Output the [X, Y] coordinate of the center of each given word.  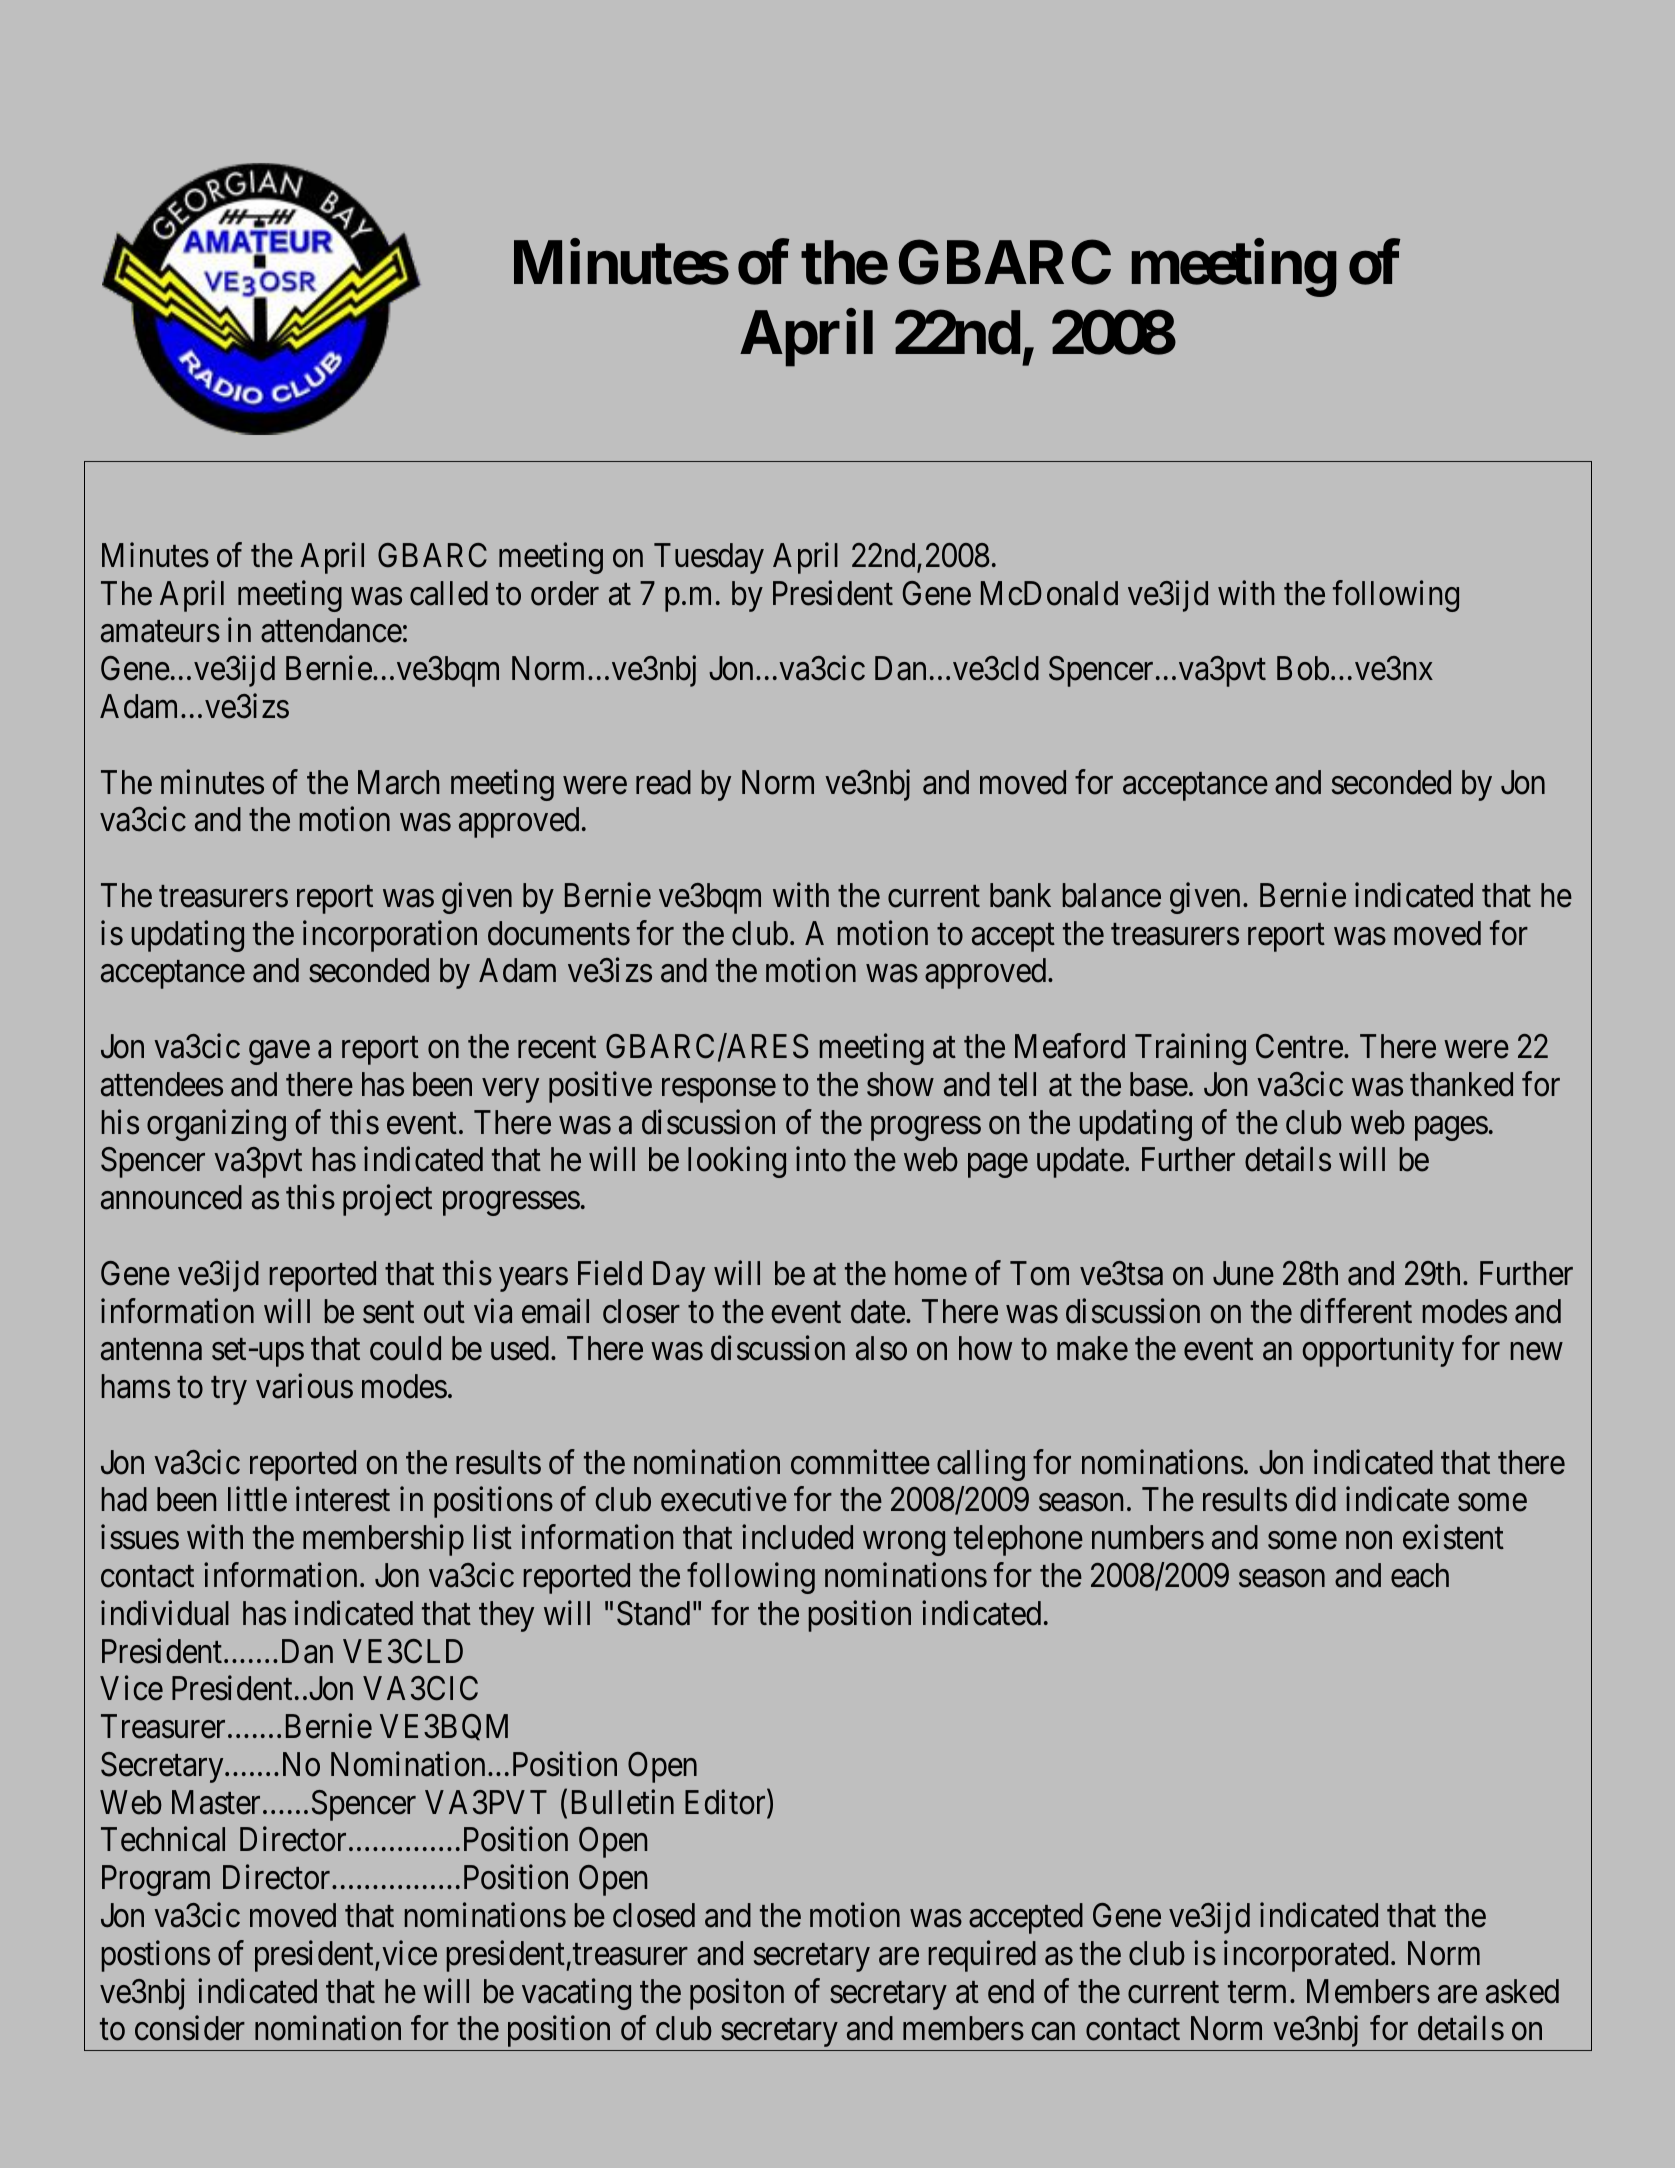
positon [737, 1994]
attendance [331, 630]
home [931, 1273]
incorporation [390, 936]
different [1356, 1311]
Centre [1299, 1046]
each [1420, 1575]
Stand [653, 1613]
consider [190, 2028]
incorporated [1306, 1956]
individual [165, 1613]
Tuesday [709, 558]
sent [388, 1313]
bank [1020, 895]
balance [1112, 895]
